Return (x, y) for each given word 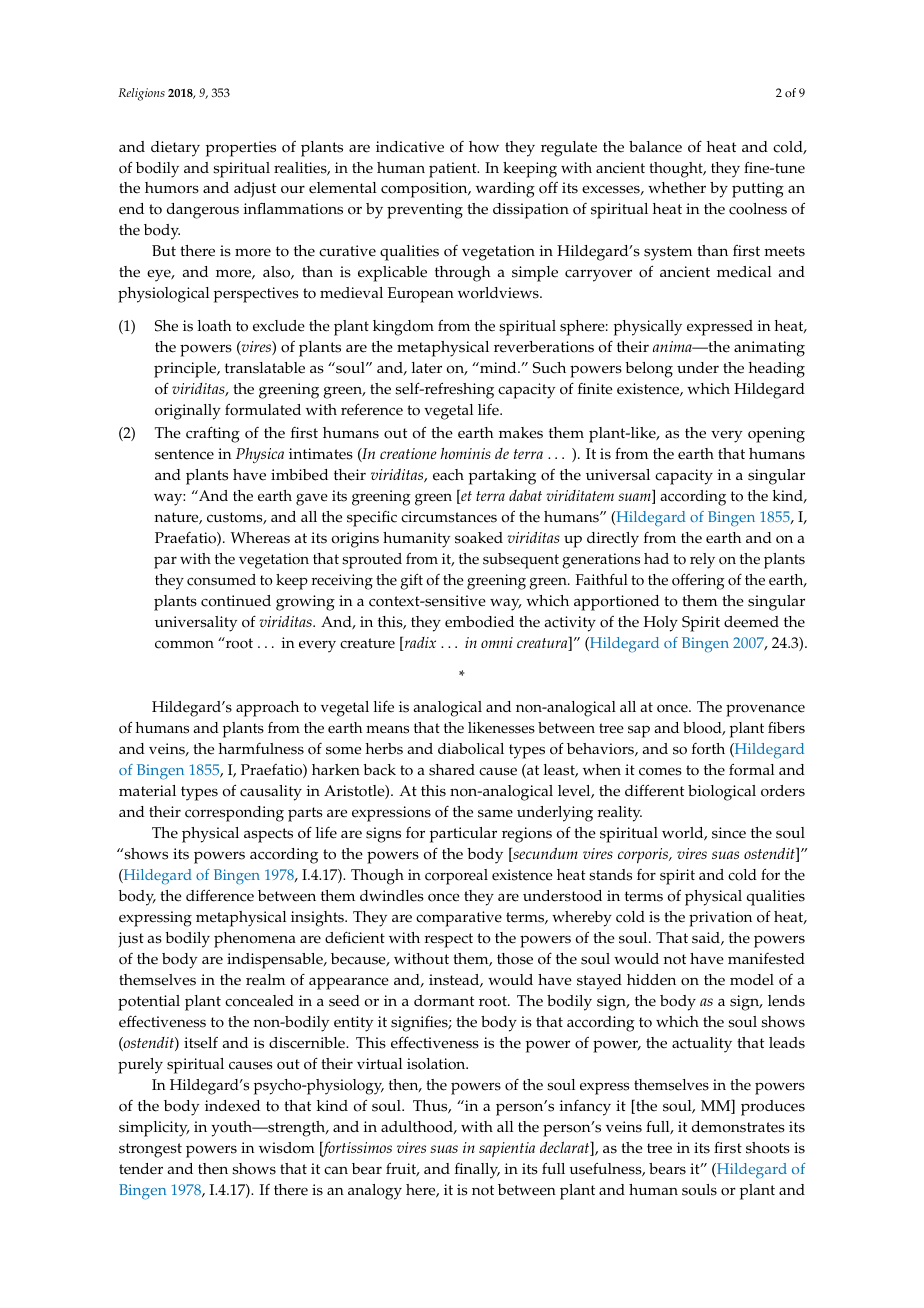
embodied (479, 622)
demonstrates (738, 1127)
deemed (751, 622)
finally (477, 1171)
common (184, 644)
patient (454, 170)
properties (241, 149)
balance (655, 147)
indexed (232, 1106)
